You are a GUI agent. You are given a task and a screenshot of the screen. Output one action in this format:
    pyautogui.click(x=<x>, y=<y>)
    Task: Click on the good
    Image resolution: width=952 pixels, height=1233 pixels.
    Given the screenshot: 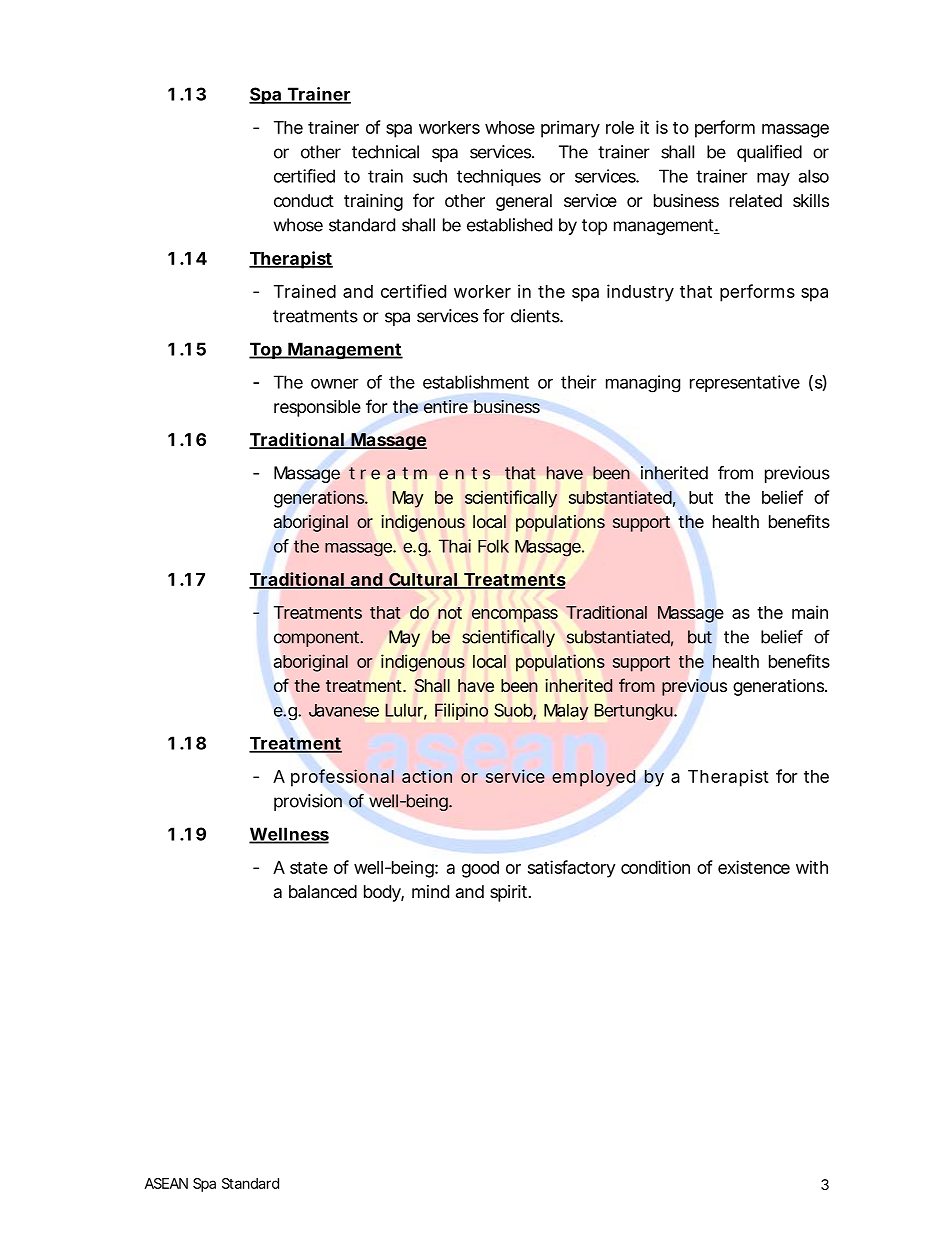 What is the action you would take?
    pyautogui.click(x=480, y=869)
